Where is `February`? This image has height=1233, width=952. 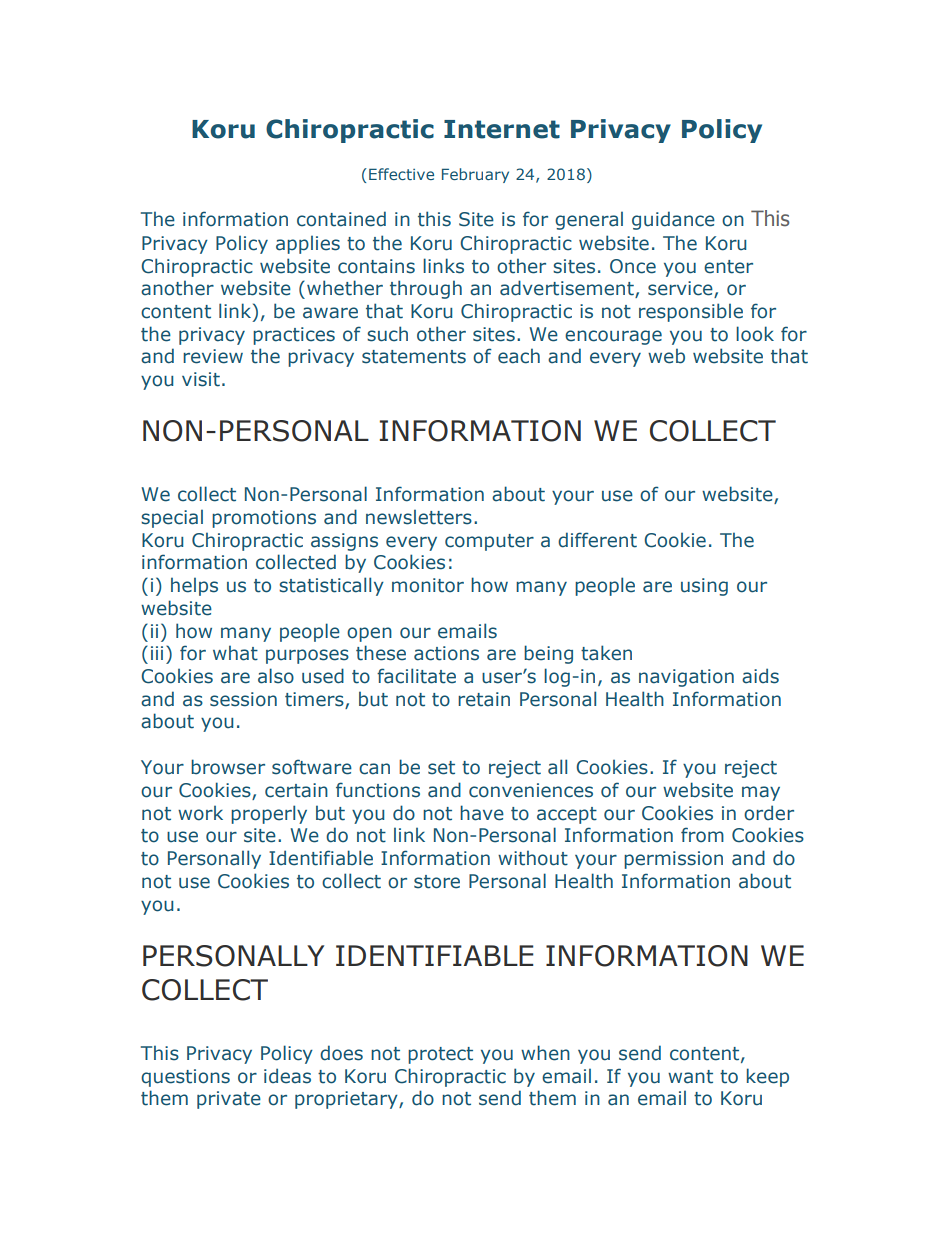
February is located at coordinates (475, 175).
